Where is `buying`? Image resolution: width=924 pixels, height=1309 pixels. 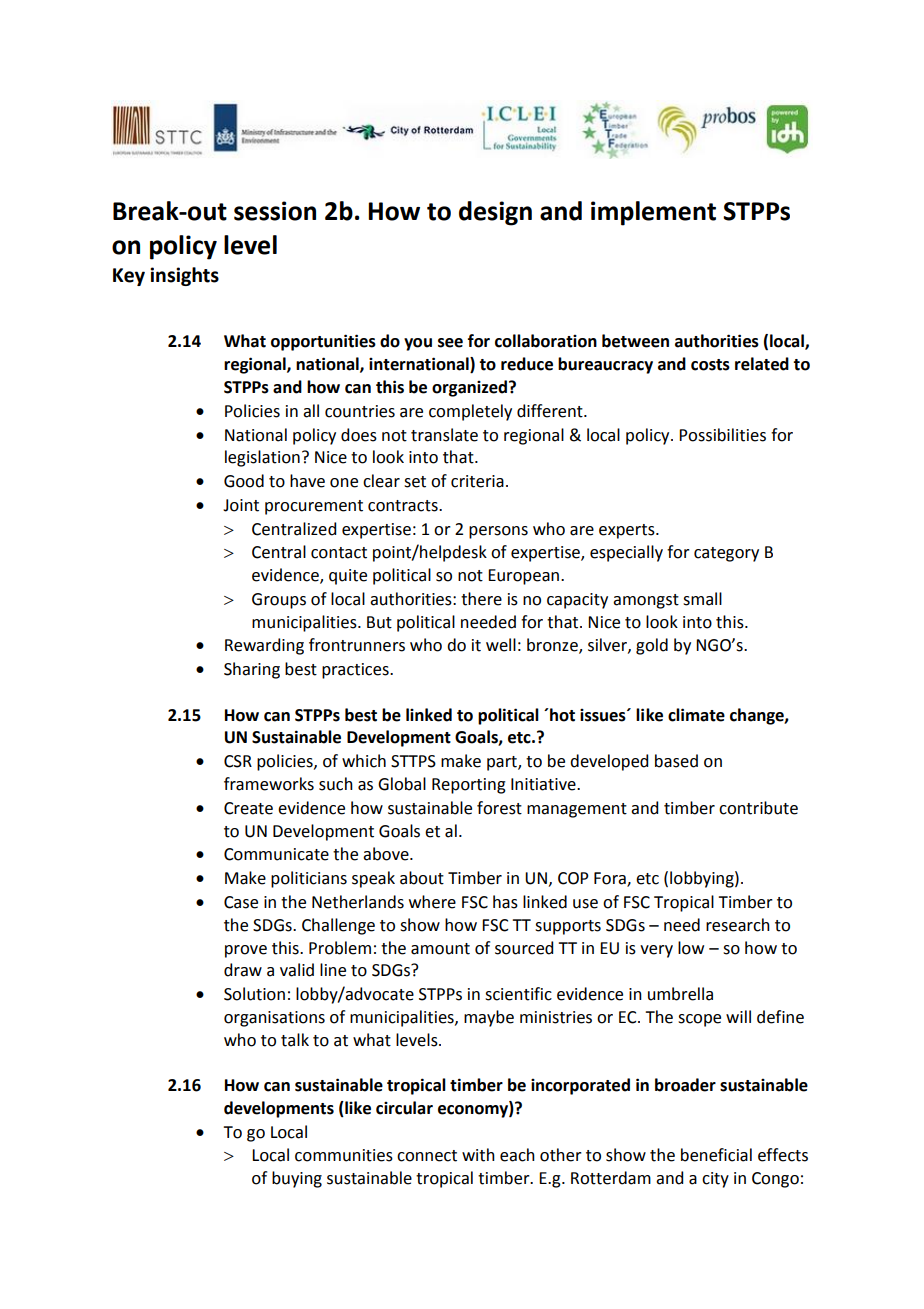
buying is located at coordinates (297, 1179).
